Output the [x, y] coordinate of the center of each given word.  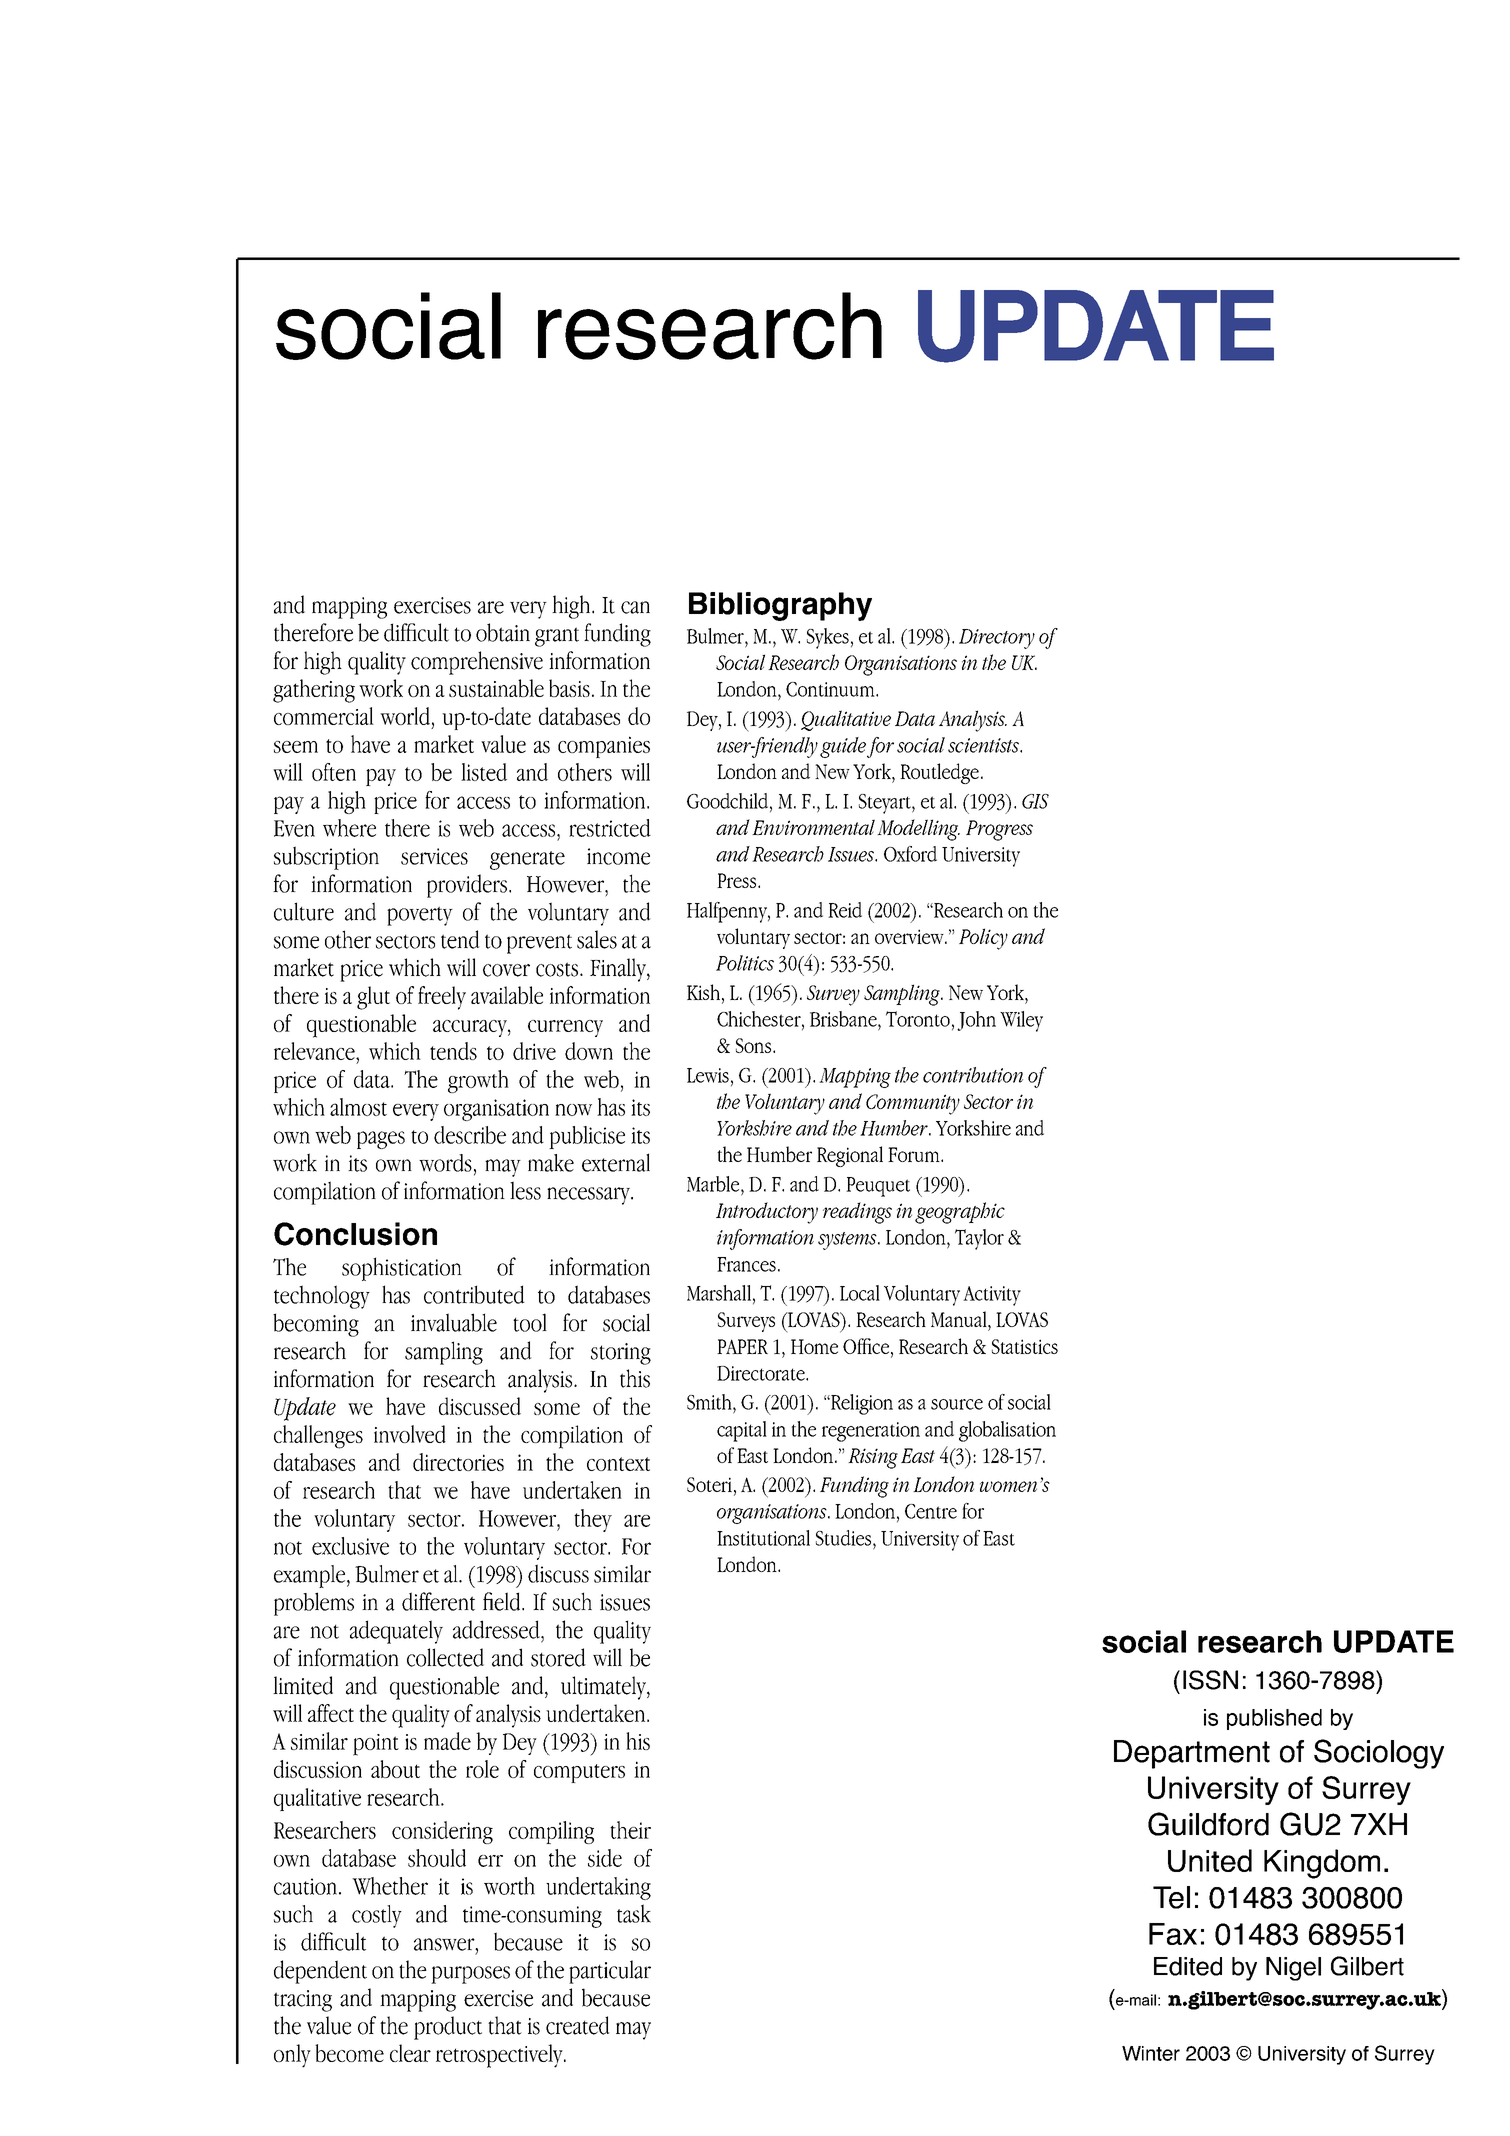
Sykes [828, 638]
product [448, 2028]
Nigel [1293, 1969]
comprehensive [477, 663]
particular [610, 1972]
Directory [997, 639]
